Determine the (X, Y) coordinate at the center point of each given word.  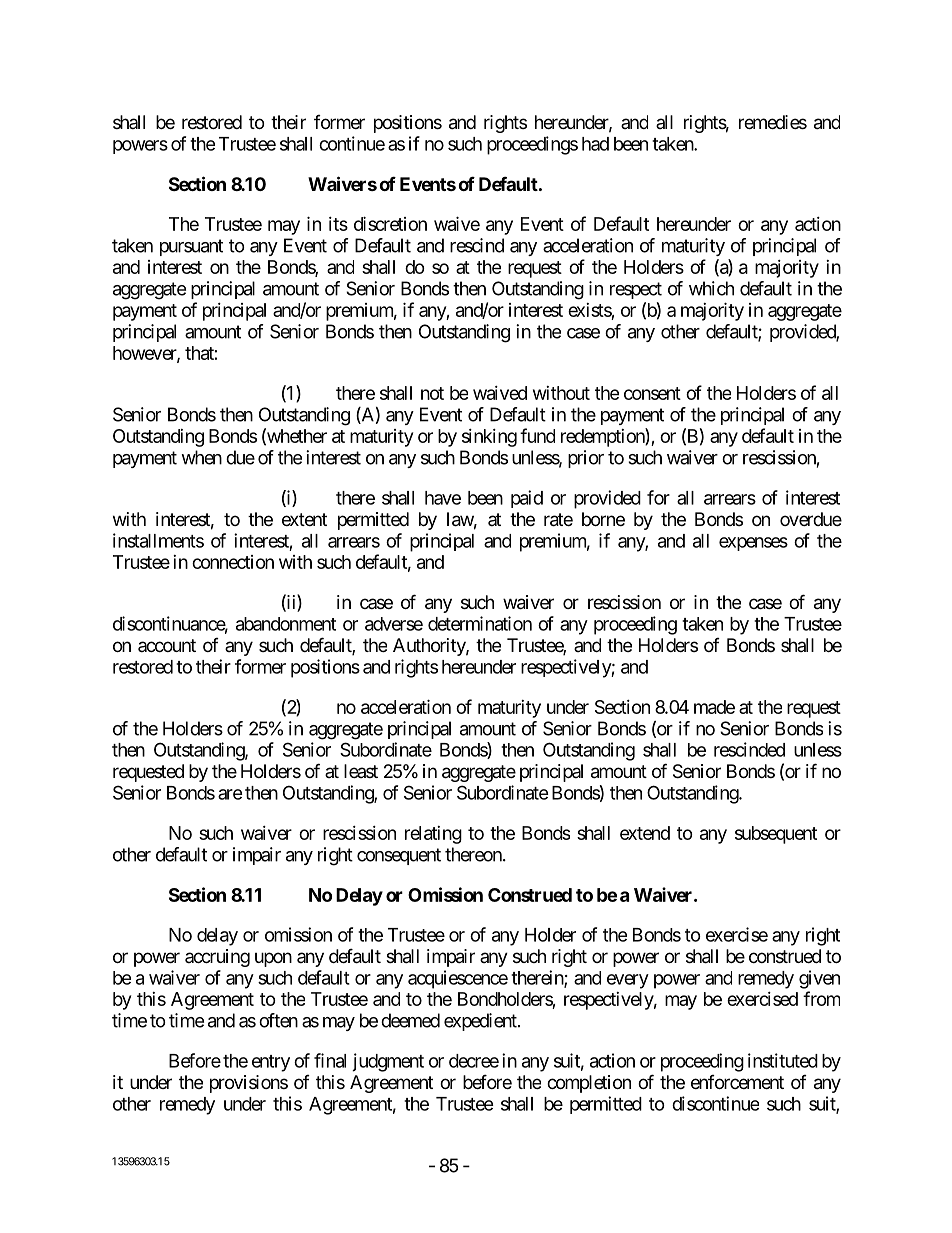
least (361, 771)
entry (271, 1063)
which (711, 288)
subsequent (776, 835)
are (230, 794)
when (201, 457)
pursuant (191, 247)
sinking (489, 438)
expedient (481, 1022)
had (595, 144)
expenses (753, 544)
